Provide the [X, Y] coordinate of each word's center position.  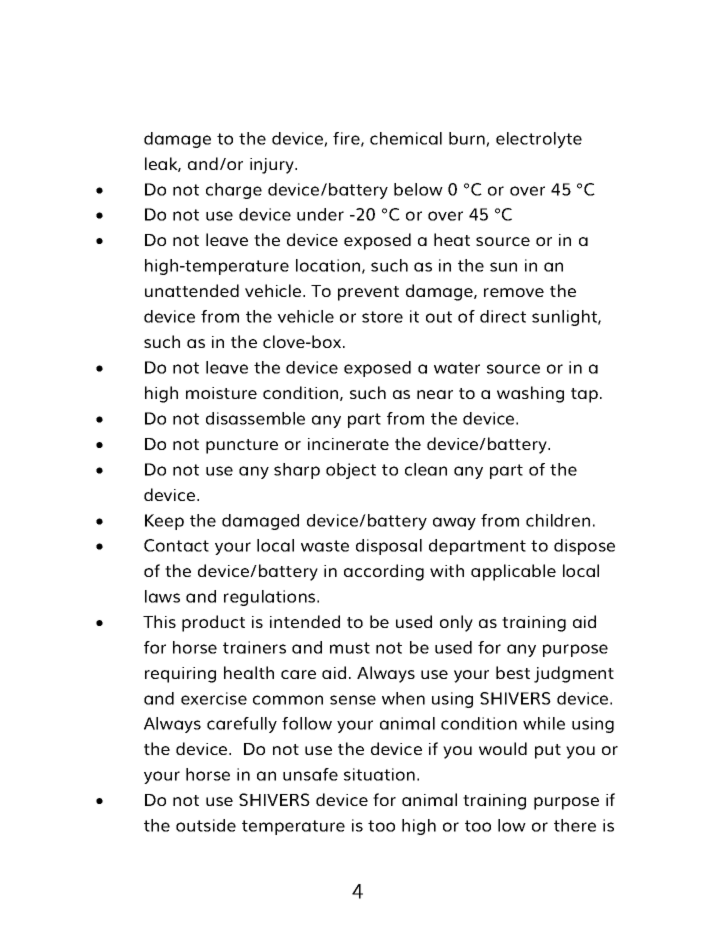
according [384, 572]
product [213, 623]
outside [206, 825]
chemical [406, 138]
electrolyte [539, 140]
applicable [513, 572]
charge [234, 191]
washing [530, 394]
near [435, 394]
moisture [221, 393]
